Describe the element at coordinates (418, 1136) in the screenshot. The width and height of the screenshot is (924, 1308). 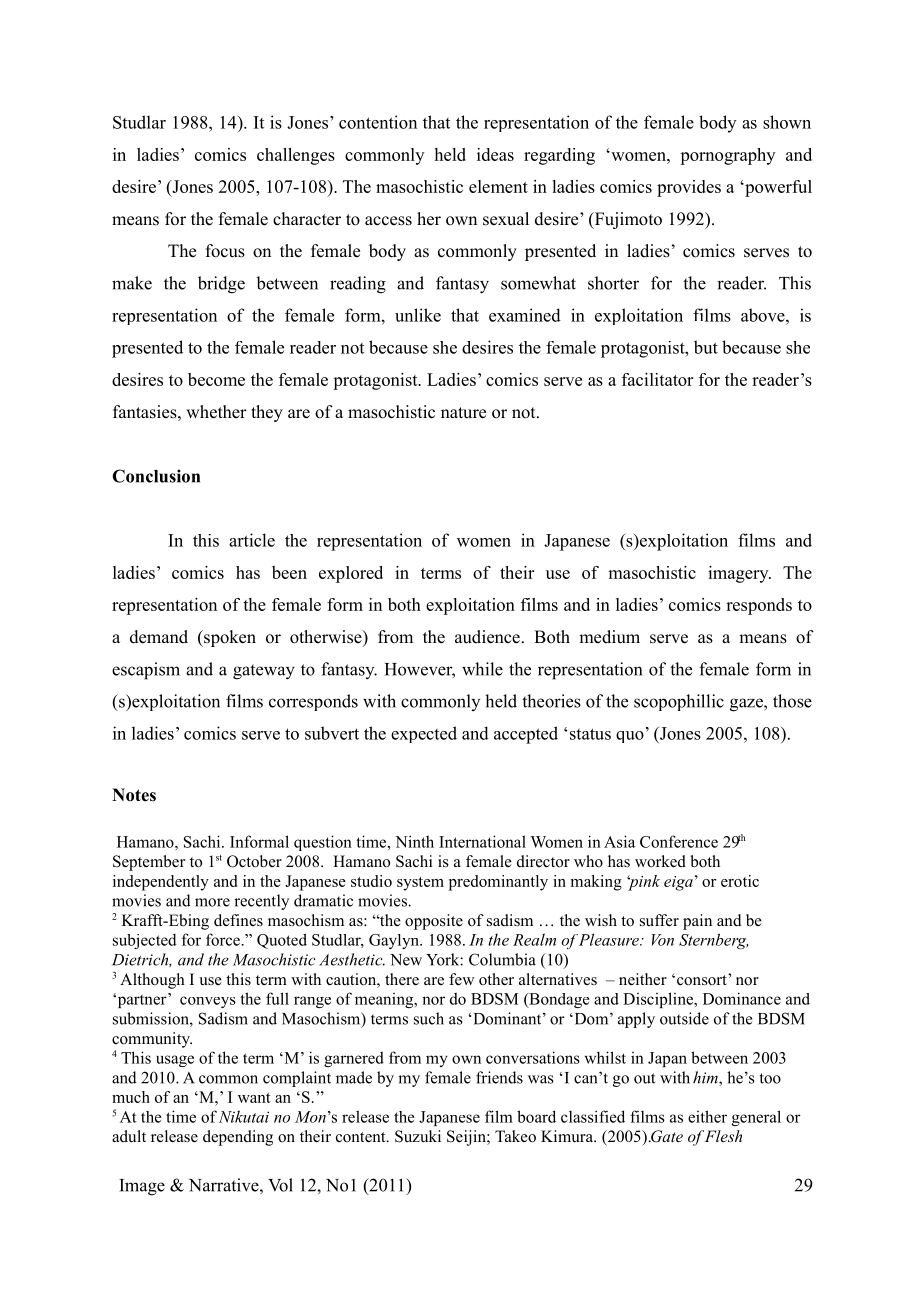
I see `Suzuki` at that location.
